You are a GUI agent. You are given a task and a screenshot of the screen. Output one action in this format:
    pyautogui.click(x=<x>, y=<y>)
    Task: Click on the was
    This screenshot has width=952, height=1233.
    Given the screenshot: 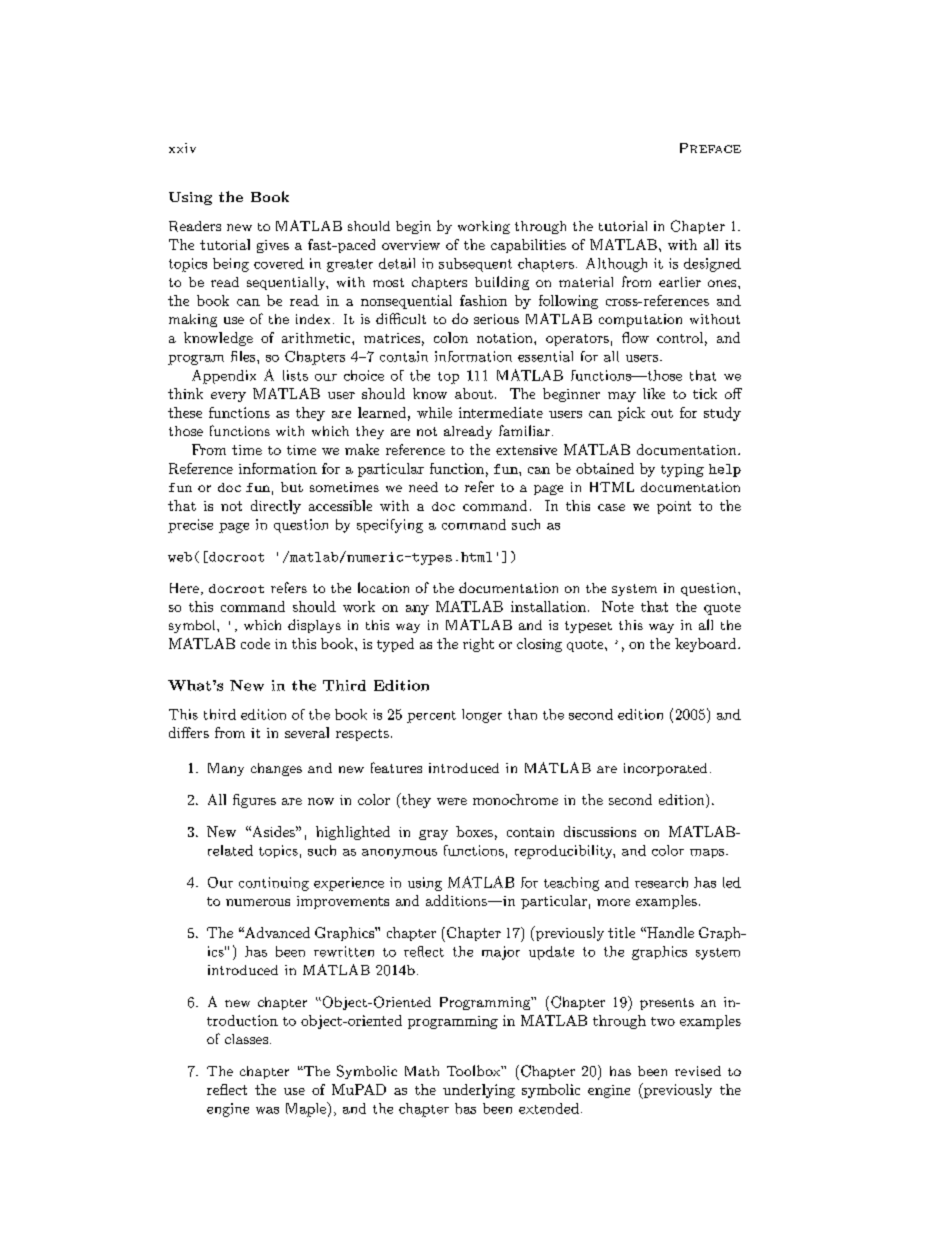 What is the action you would take?
    pyautogui.click(x=267, y=1110)
